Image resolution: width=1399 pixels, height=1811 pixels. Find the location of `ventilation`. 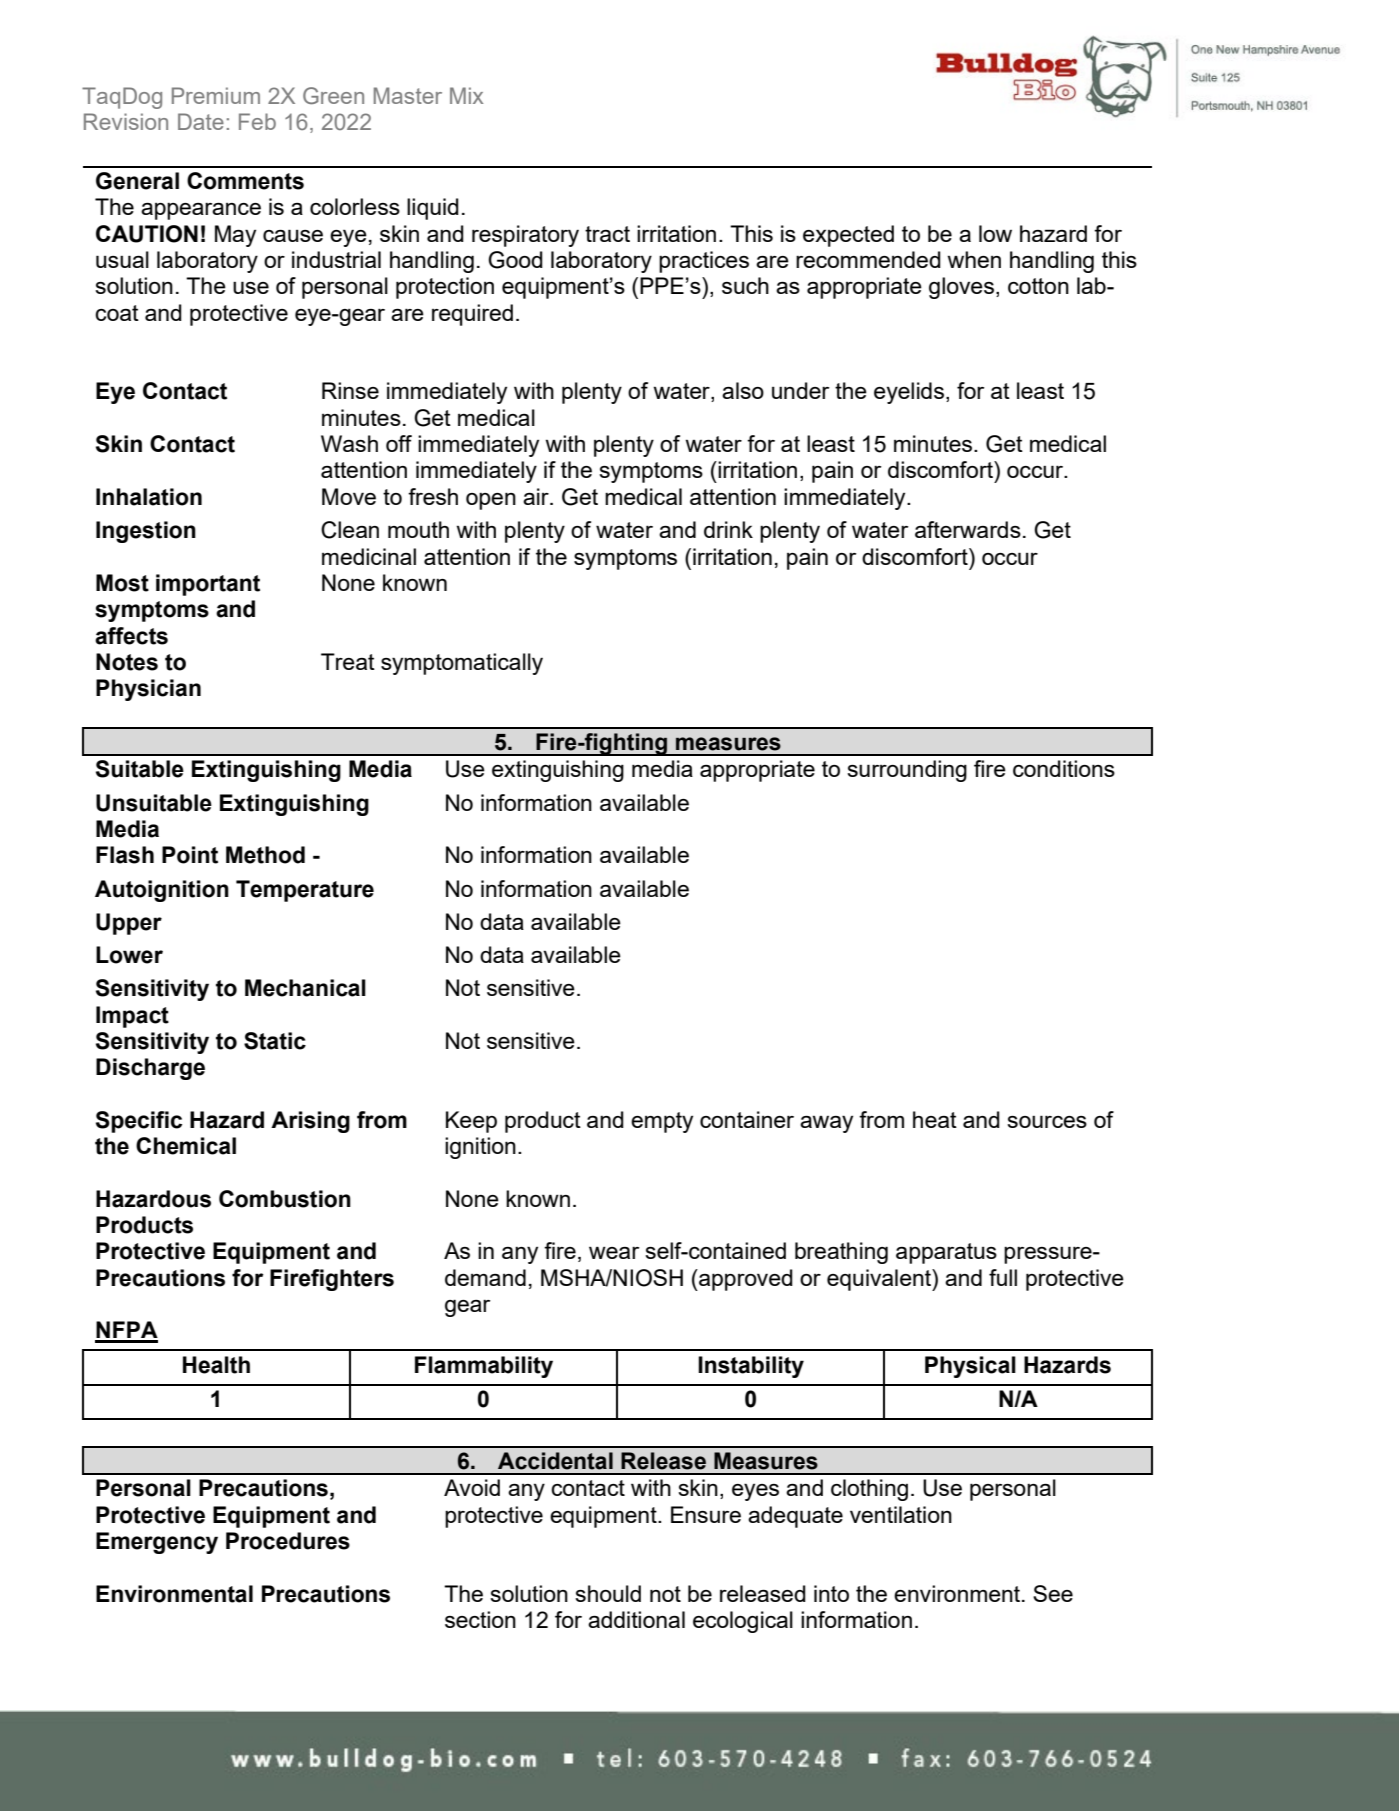

ventilation is located at coordinates (901, 1514).
